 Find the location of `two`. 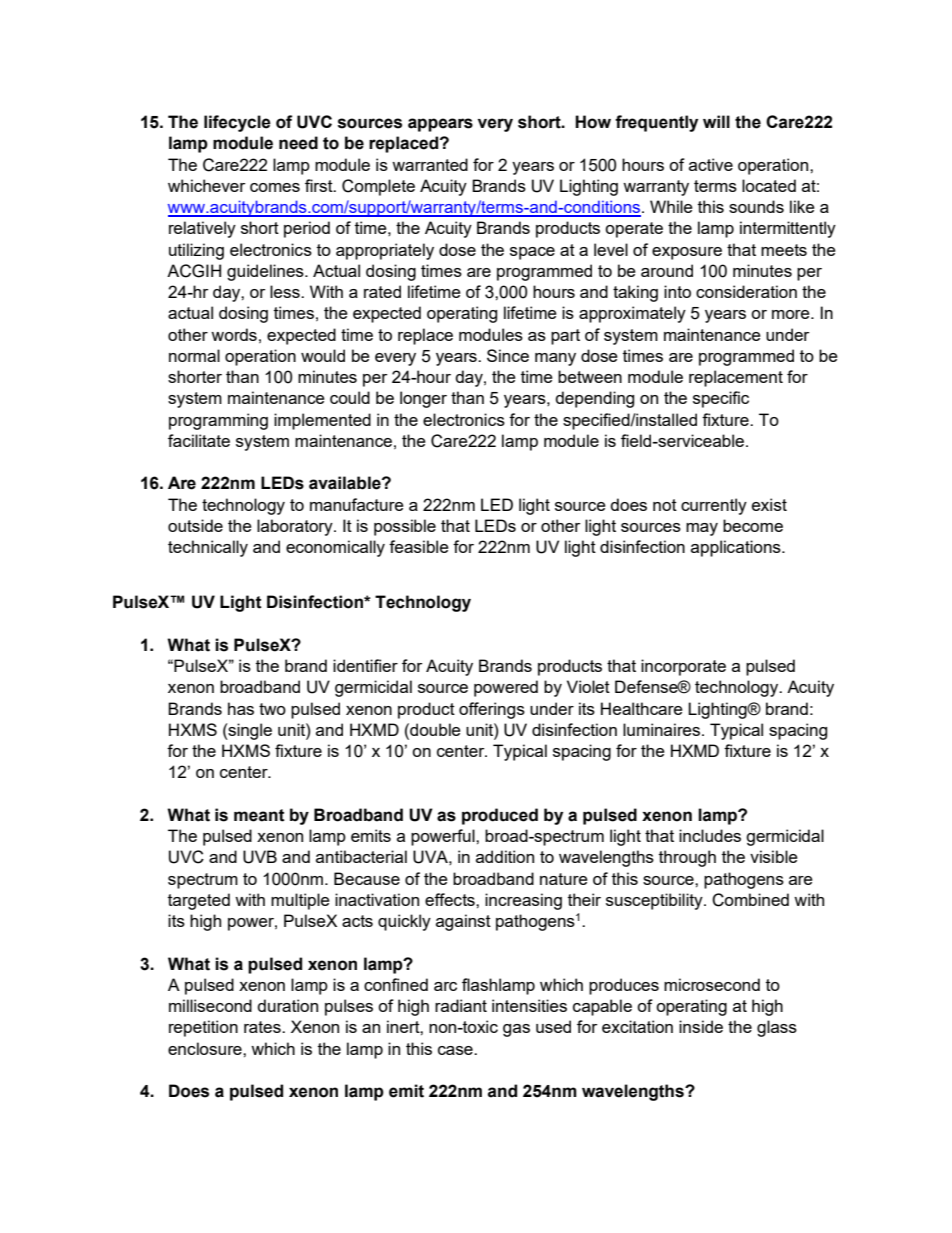

two is located at coordinates (272, 709).
